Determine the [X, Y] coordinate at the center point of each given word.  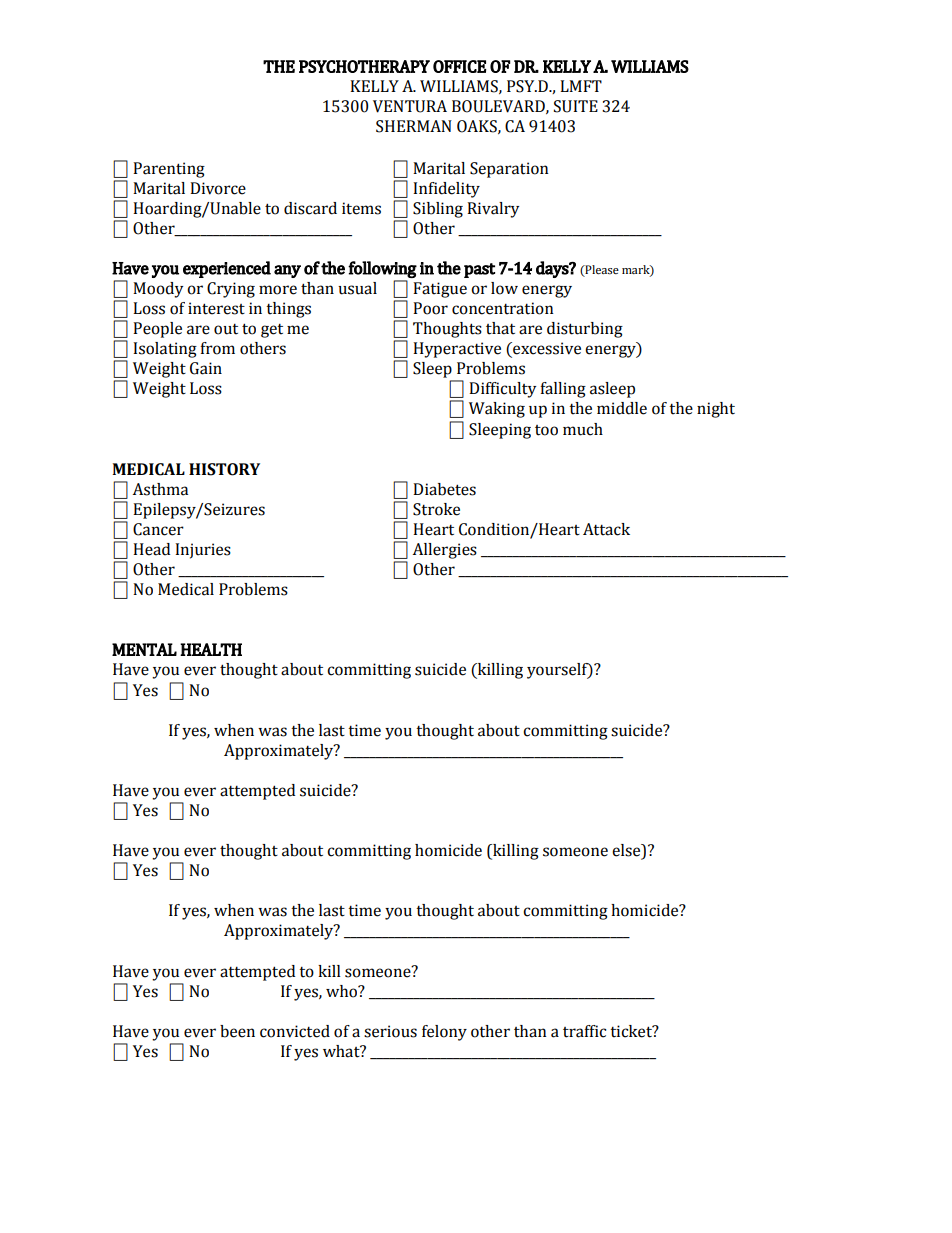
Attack [606, 529]
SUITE [576, 106]
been [237, 1031]
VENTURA [410, 106]
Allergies [445, 551]
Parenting [169, 170]
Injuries [203, 551]
